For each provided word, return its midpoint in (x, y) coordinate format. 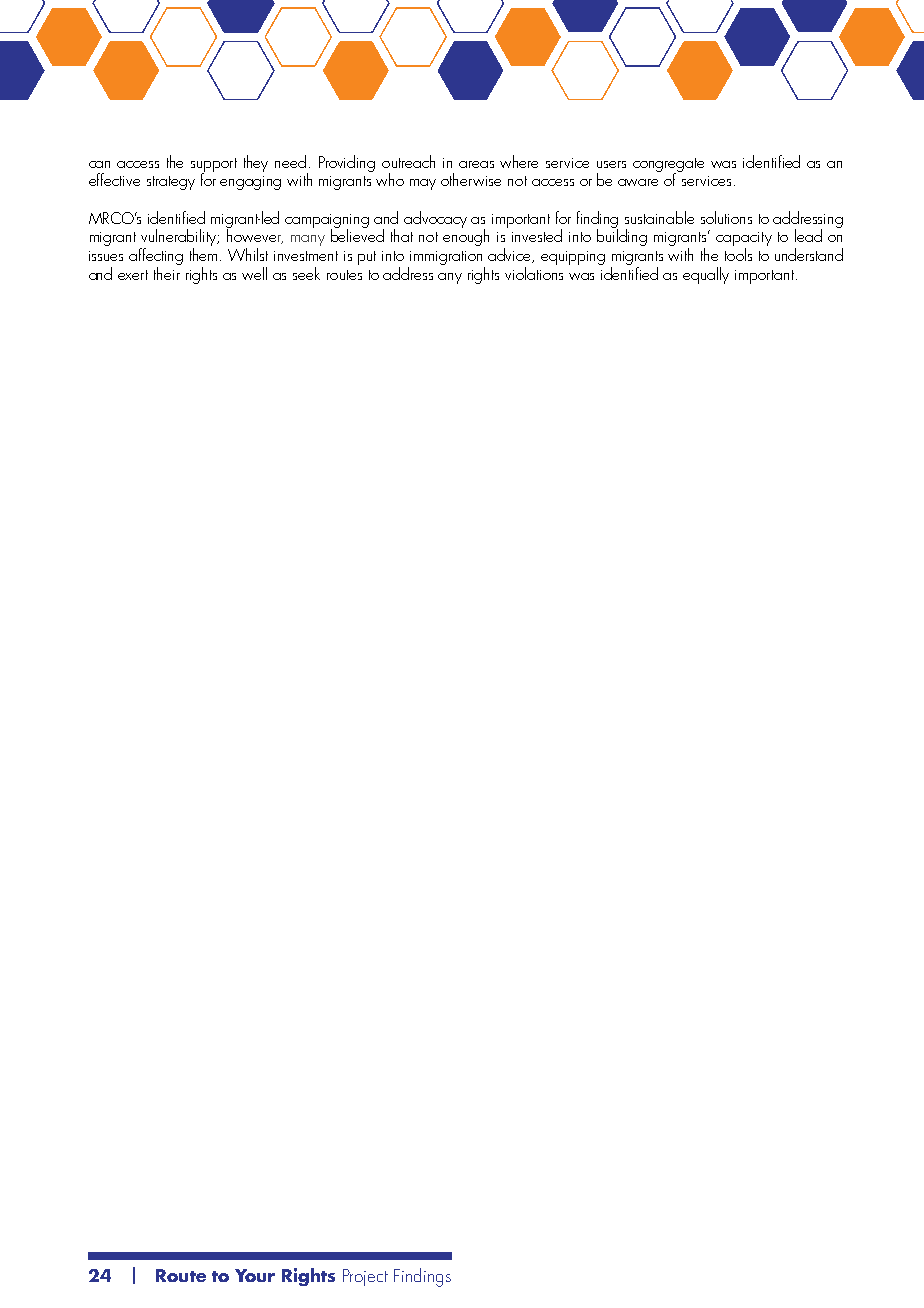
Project (365, 1277)
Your (255, 1275)
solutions (726, 217)
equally (706, 275)
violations (534, 272)
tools (738, 254)
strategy (171, 183)
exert (133, 275)
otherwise (471, 179)
